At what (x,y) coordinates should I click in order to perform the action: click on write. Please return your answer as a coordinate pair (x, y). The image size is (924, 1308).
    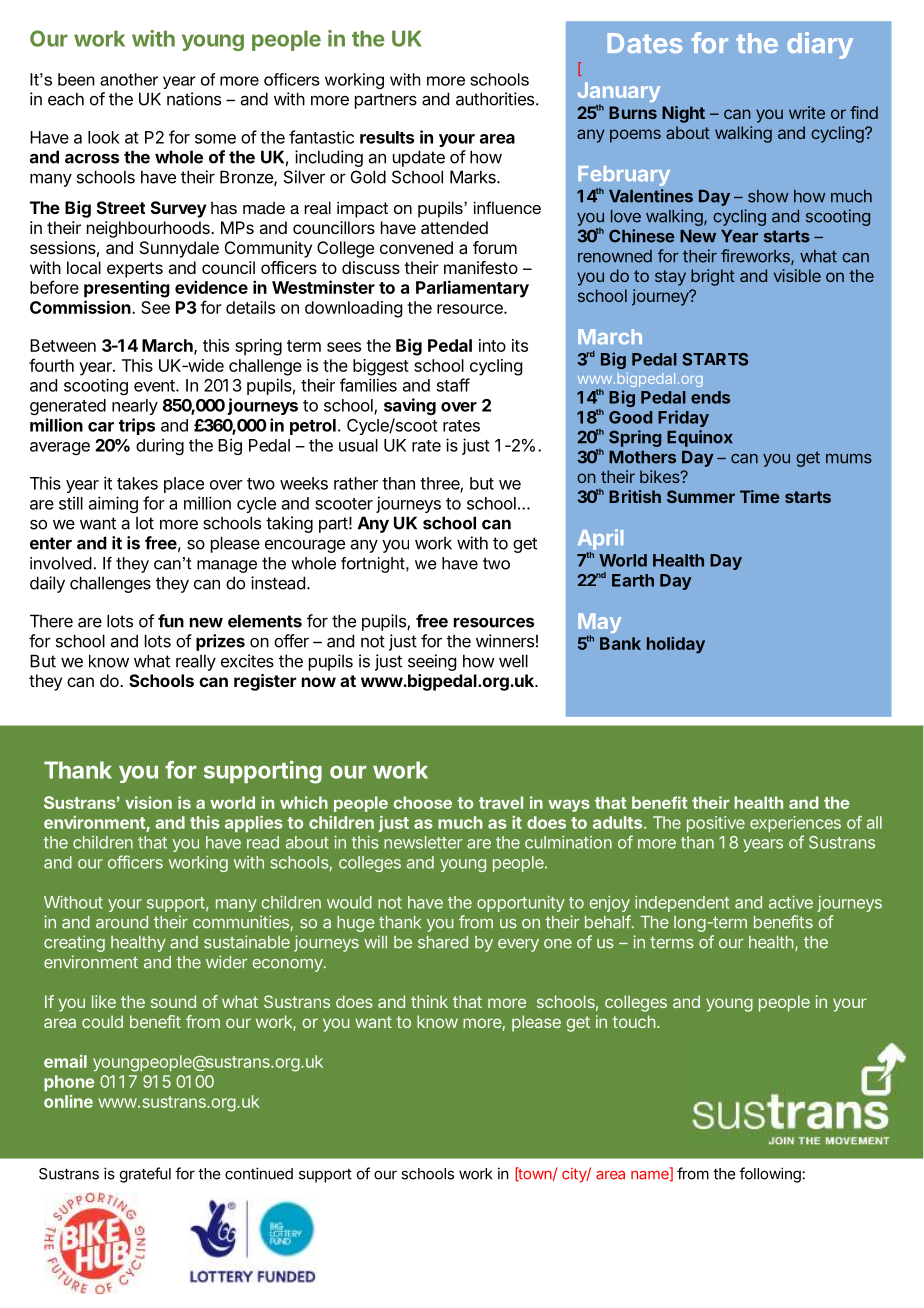
    Looking at the image, I should click on (807, 112).
